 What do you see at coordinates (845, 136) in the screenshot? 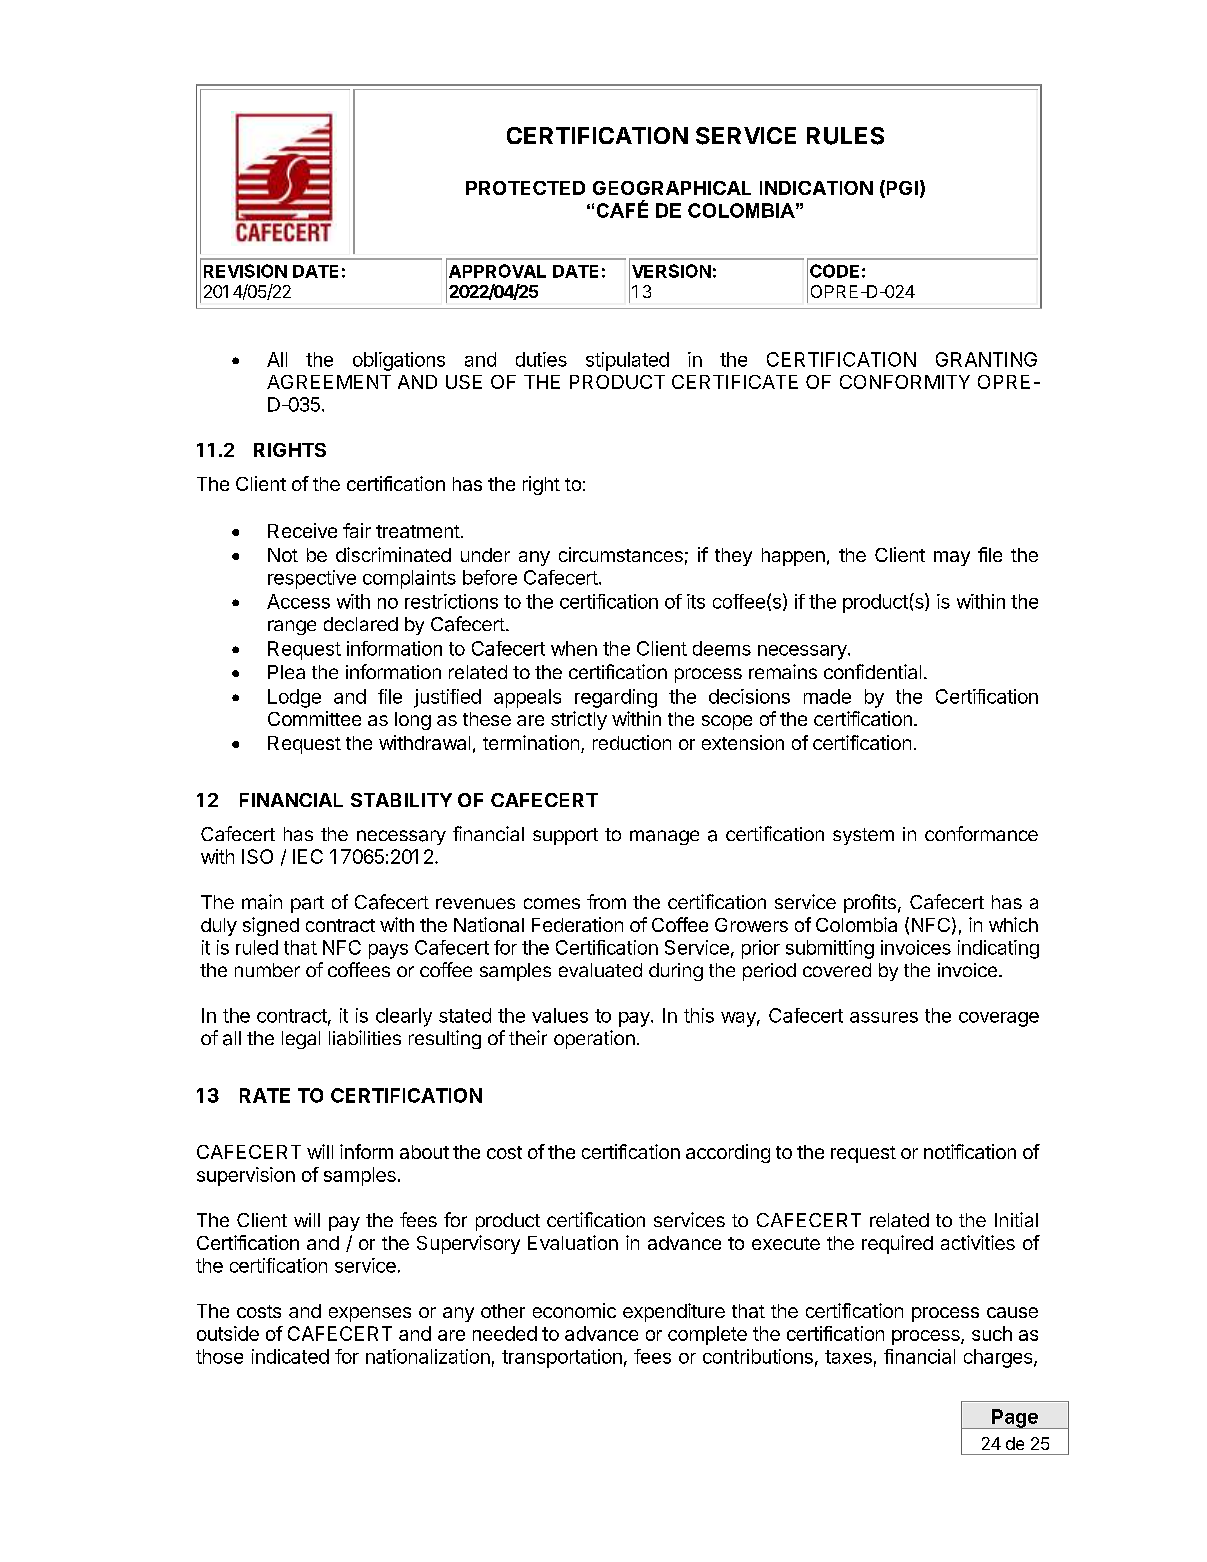
I see `RULES` at bounding box center [845, 136].
